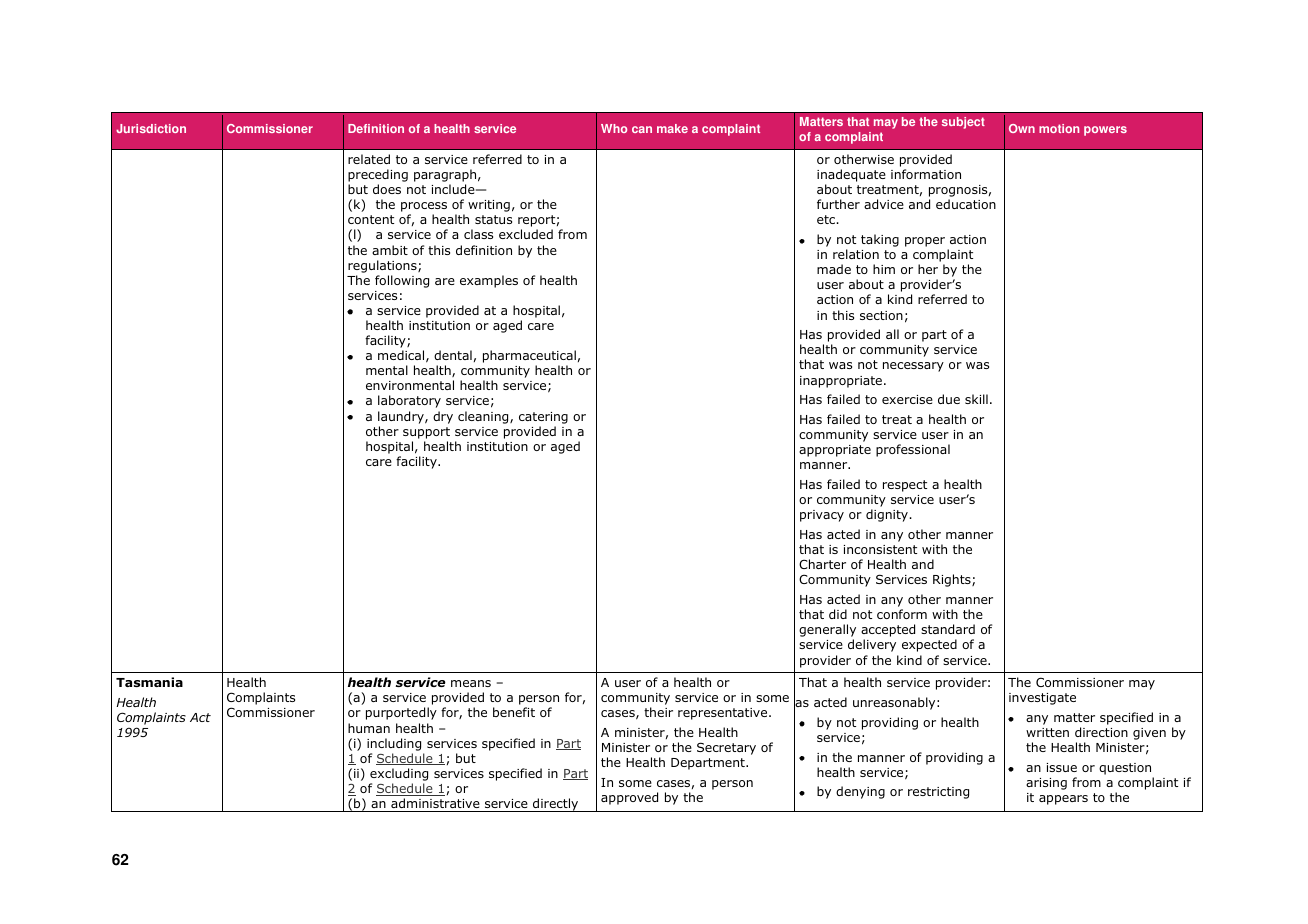 The width and height of the image is (1308, 924). I want to click on Tasmania, so click(149, 682).
